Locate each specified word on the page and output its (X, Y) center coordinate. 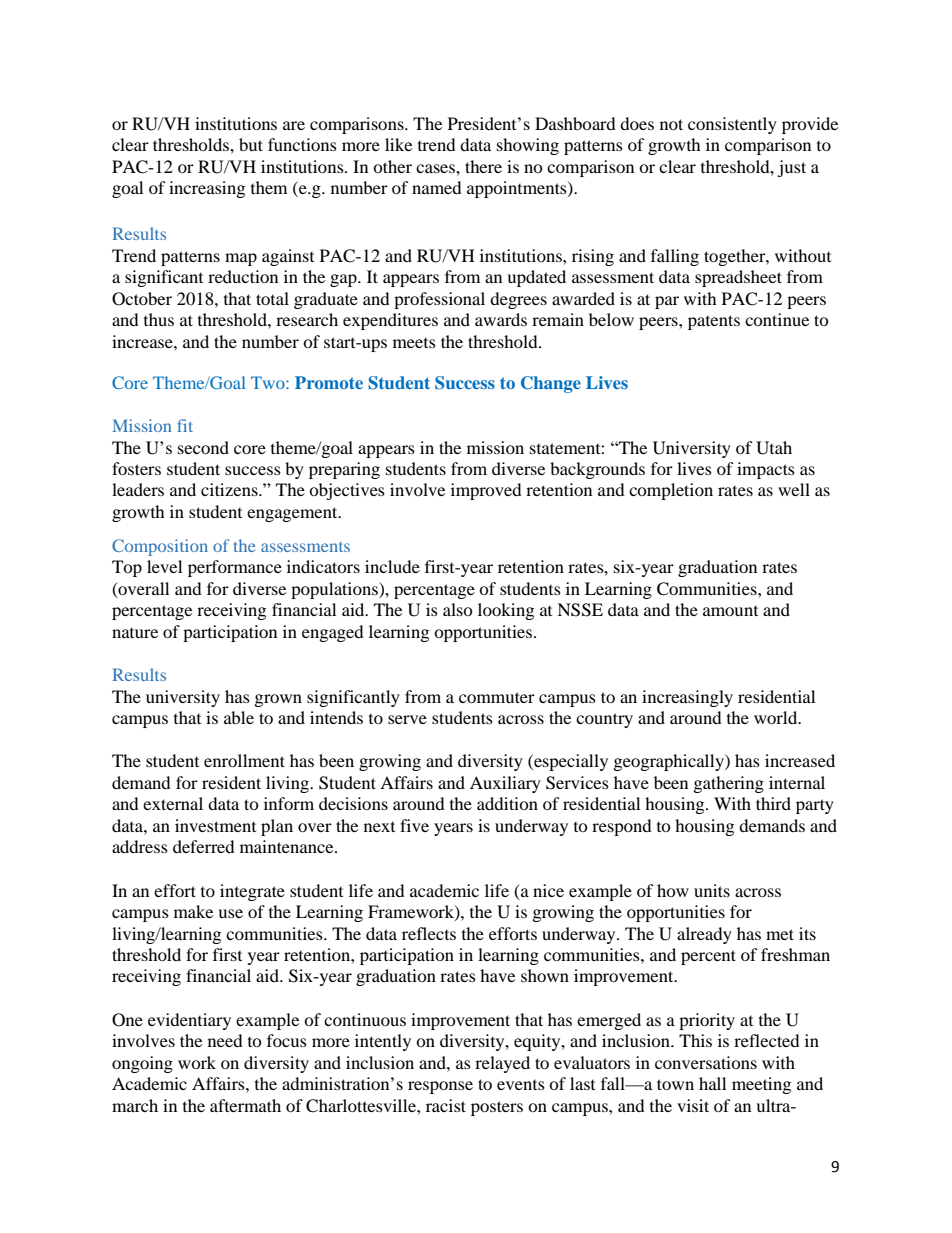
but (251, 144)
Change (551, 384)
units (712, 890)
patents (714, 322)
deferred (204, 846)
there (483, 166)
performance (235, 568)
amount (730, 611)
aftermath (245, 1105)
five (414, 825)
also (458, 609)
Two (269, 382)
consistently (732, 125)
